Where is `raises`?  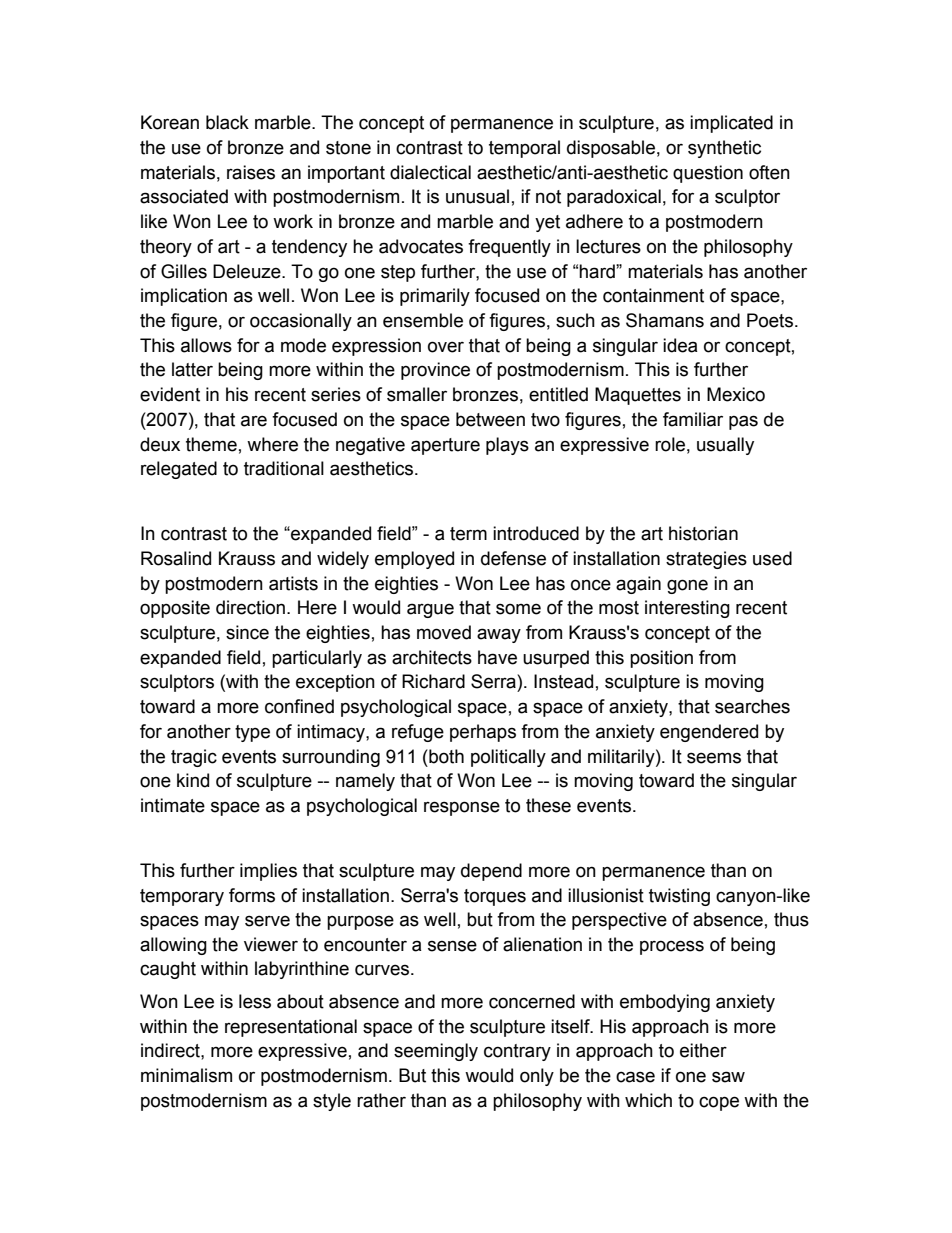 raises is located at coordinates (251, 172).
